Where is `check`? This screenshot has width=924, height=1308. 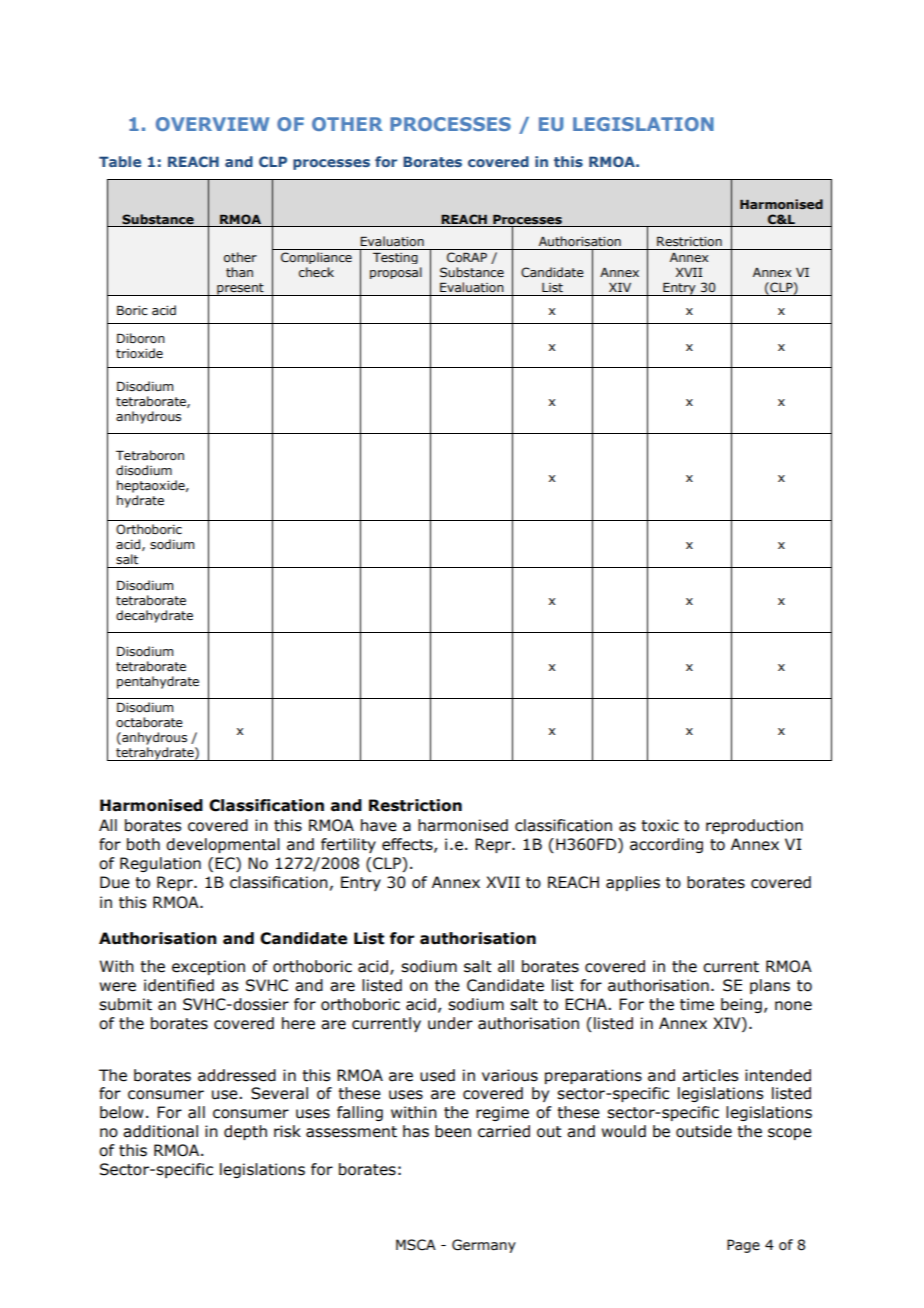
check is located at coordinates (316, 272).
